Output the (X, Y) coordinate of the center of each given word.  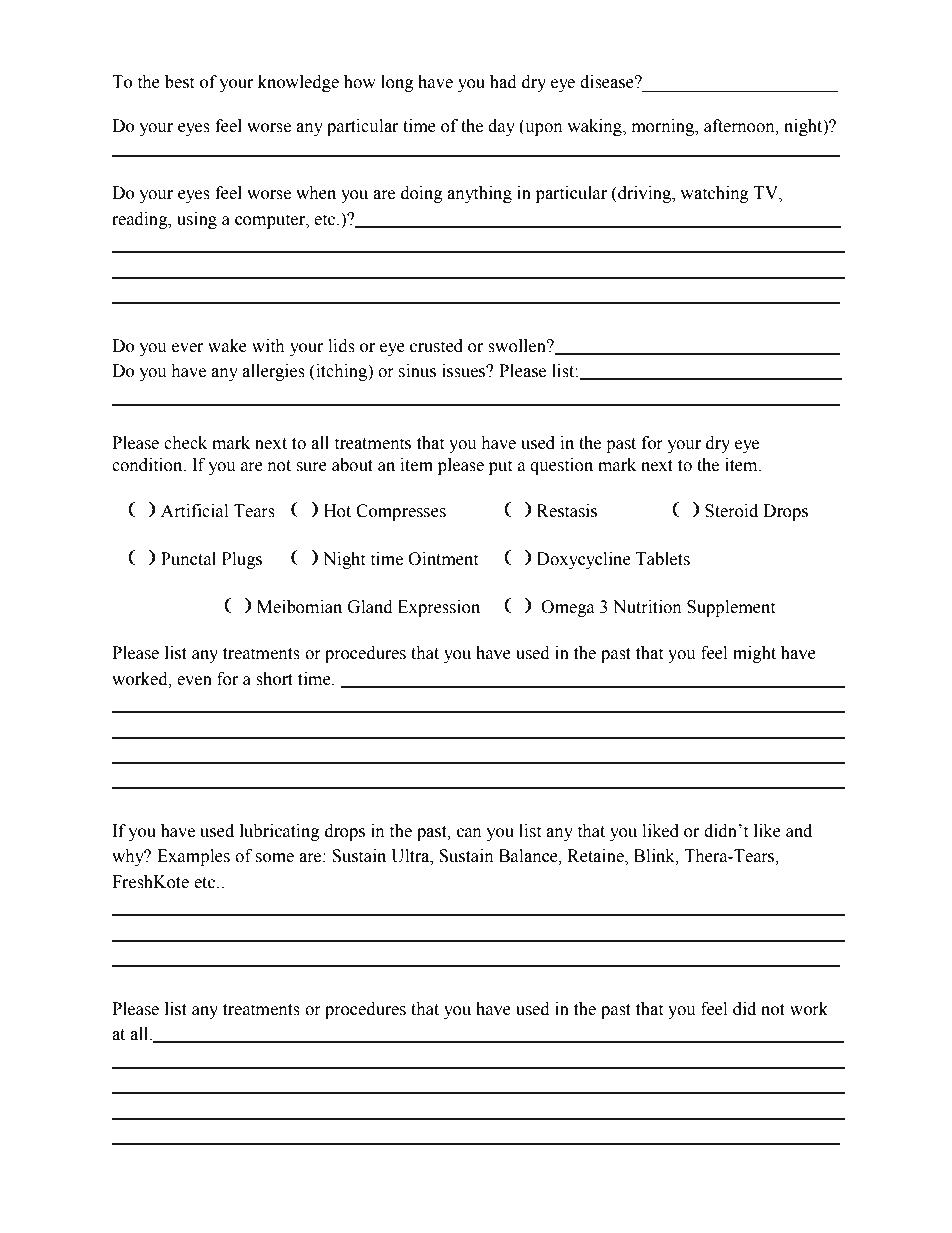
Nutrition (647, 607)
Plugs (242, 560)
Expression (439, 608)
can (469, 833)
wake (227, 346)
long (397, 83)
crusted (436, 346)
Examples (193, 857)
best (179, 82)
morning (664, 127)
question (561, 466)
